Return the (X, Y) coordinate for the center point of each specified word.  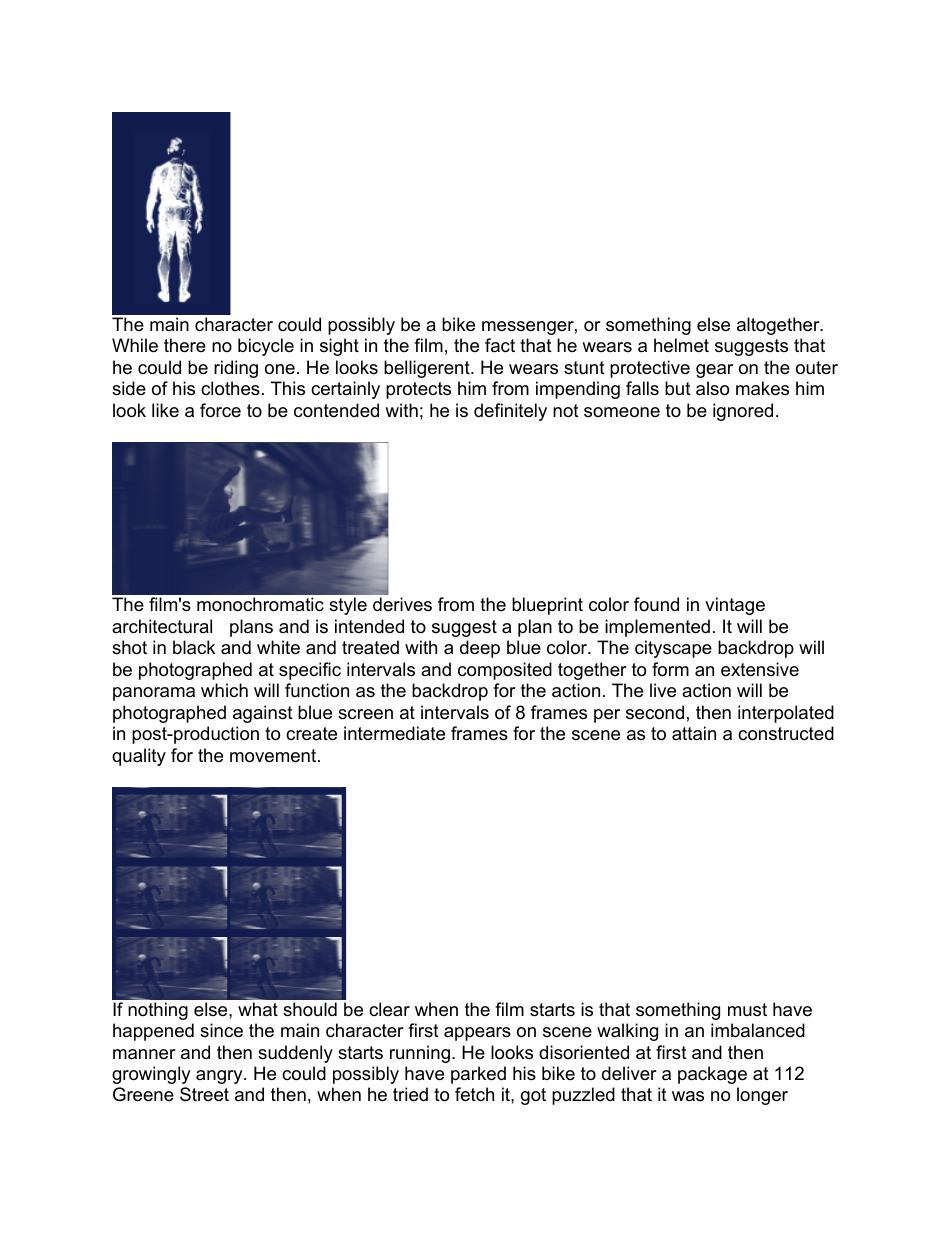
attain (694, 733)
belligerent (428, 369)
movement (274, 756)
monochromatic (260, 604)
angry (220, 1077)
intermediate (394, 733)
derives (402, 604)
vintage (735, 606)
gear (714, 371)
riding (236, 369)
